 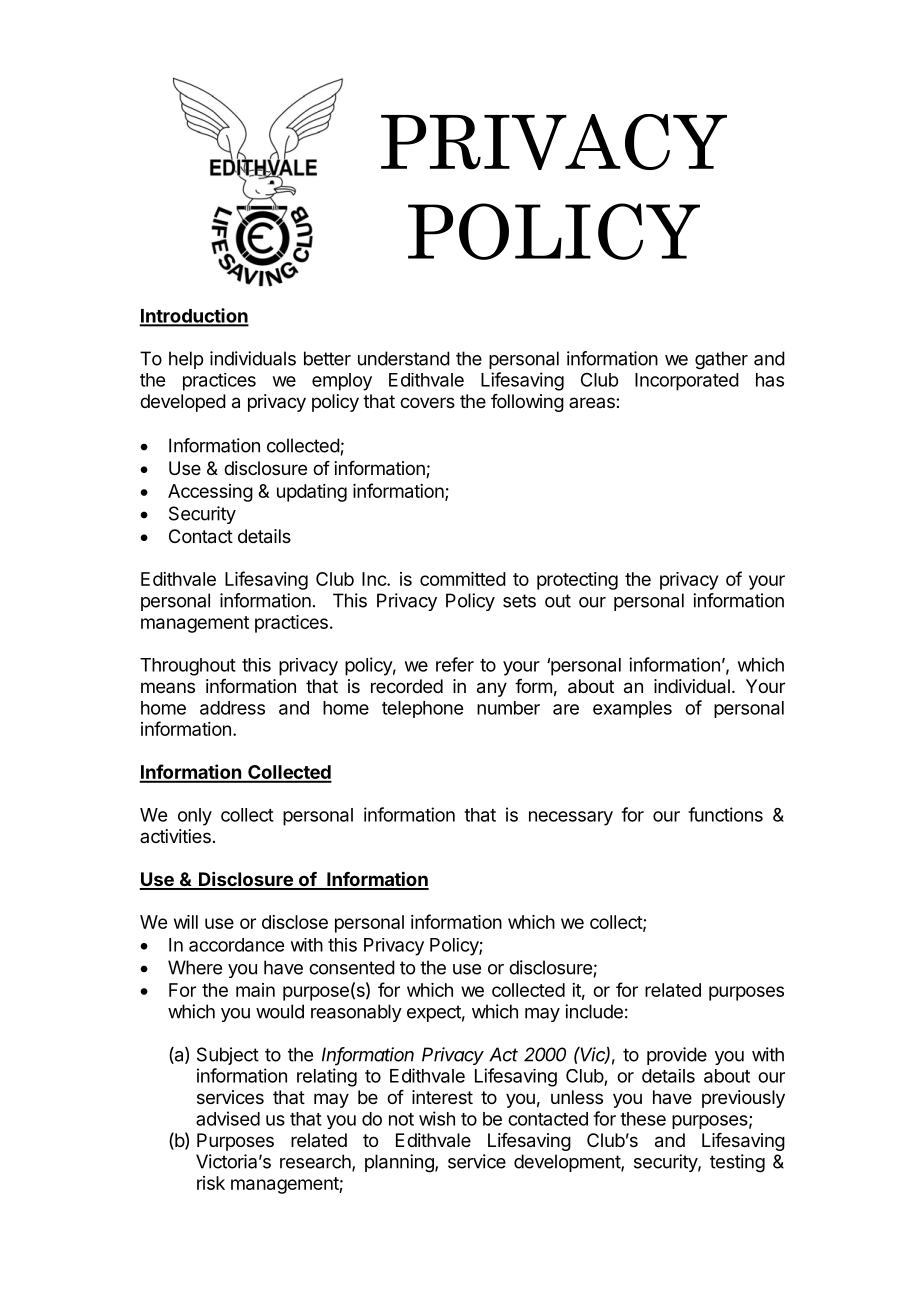 I want to click on functions, so click(x=725, y=814).
